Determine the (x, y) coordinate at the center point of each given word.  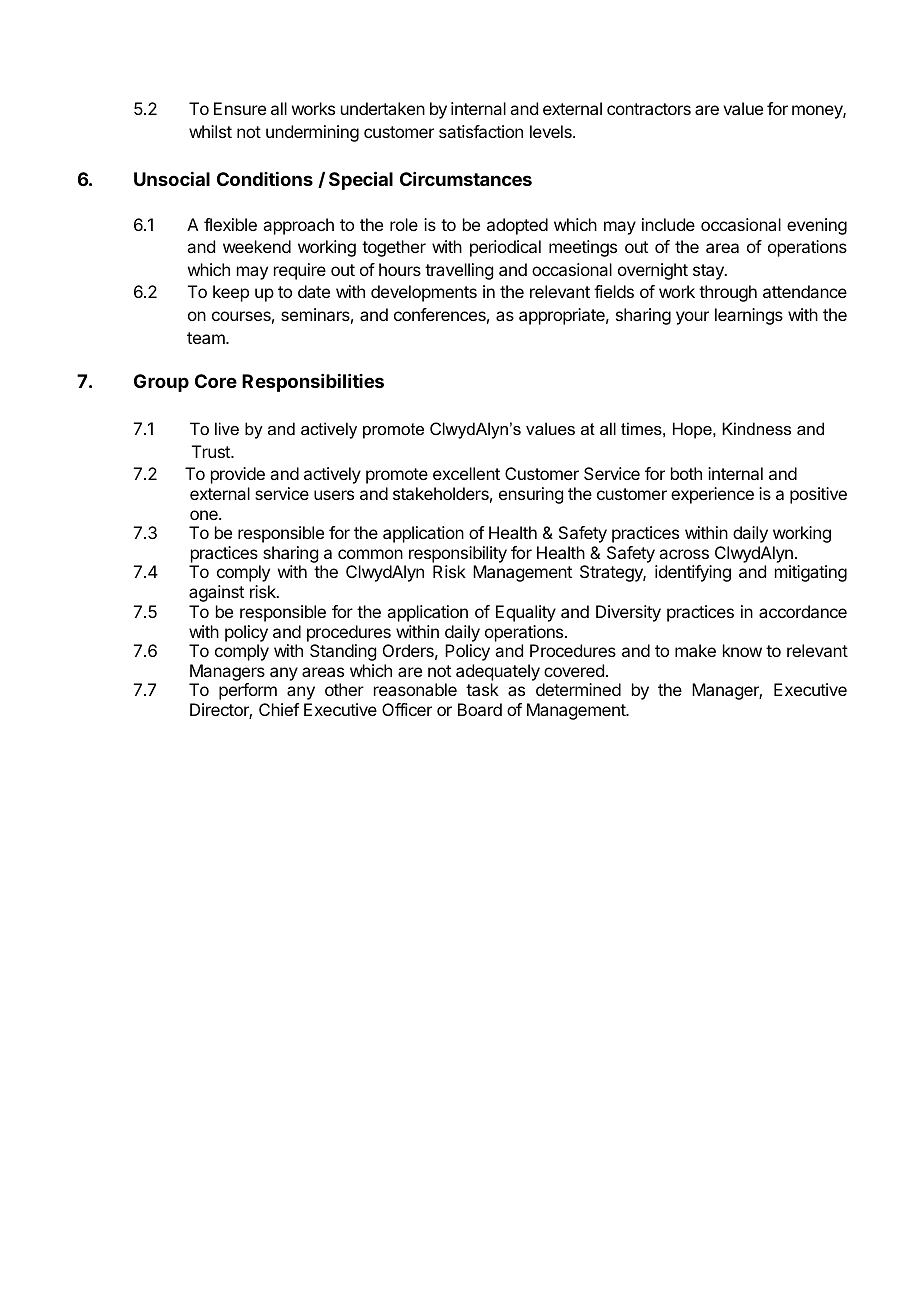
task (482, 689)
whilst (210, 131)
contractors (649, 109)
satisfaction (481, 131)
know (742, 650)
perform (248, 691)
